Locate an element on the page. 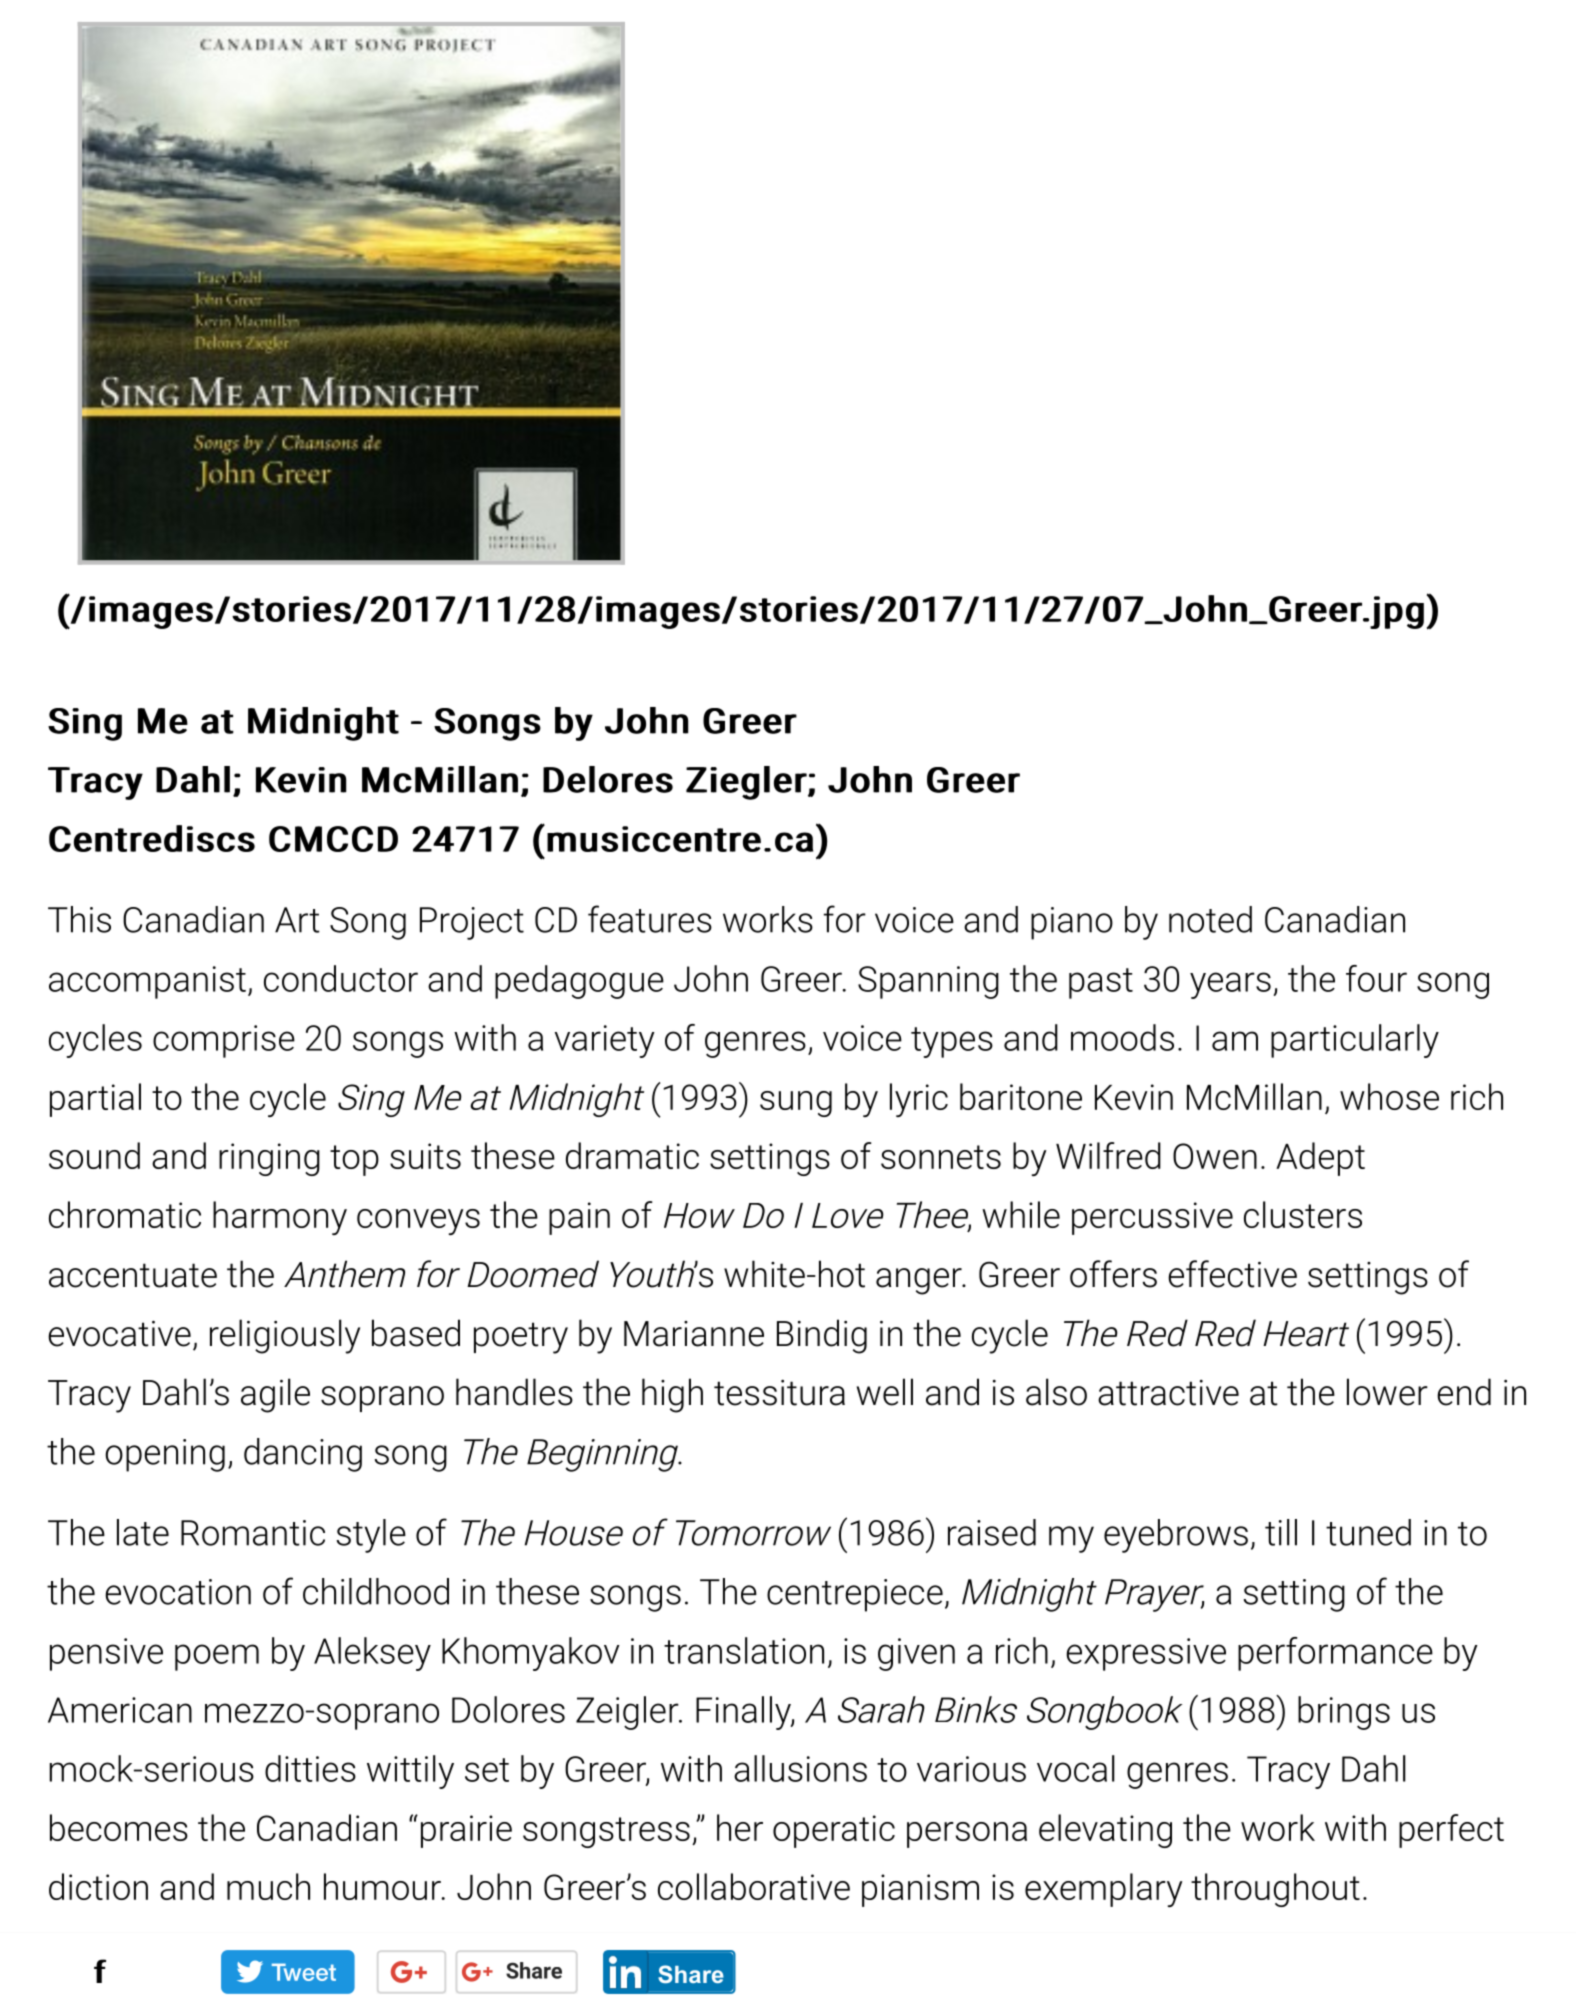 Image resolution: width=1576 pixels, height=2007 pixels. features is located at coordinates (650, 919).
